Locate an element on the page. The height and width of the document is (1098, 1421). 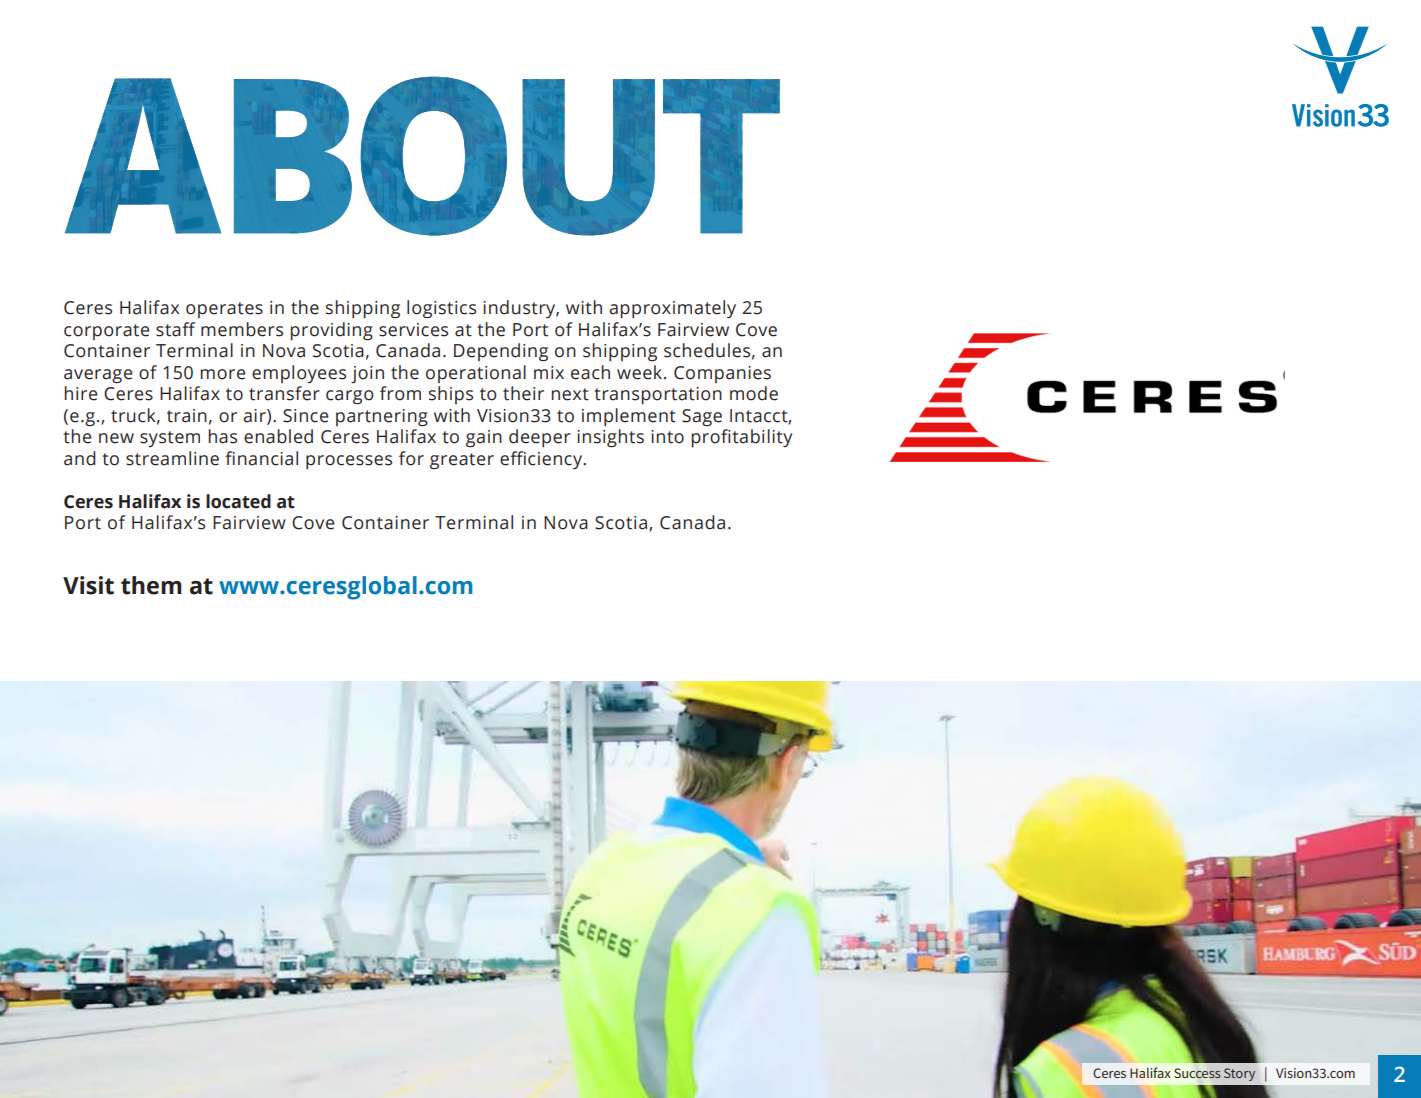
them is located at coordinates (151, 585).
